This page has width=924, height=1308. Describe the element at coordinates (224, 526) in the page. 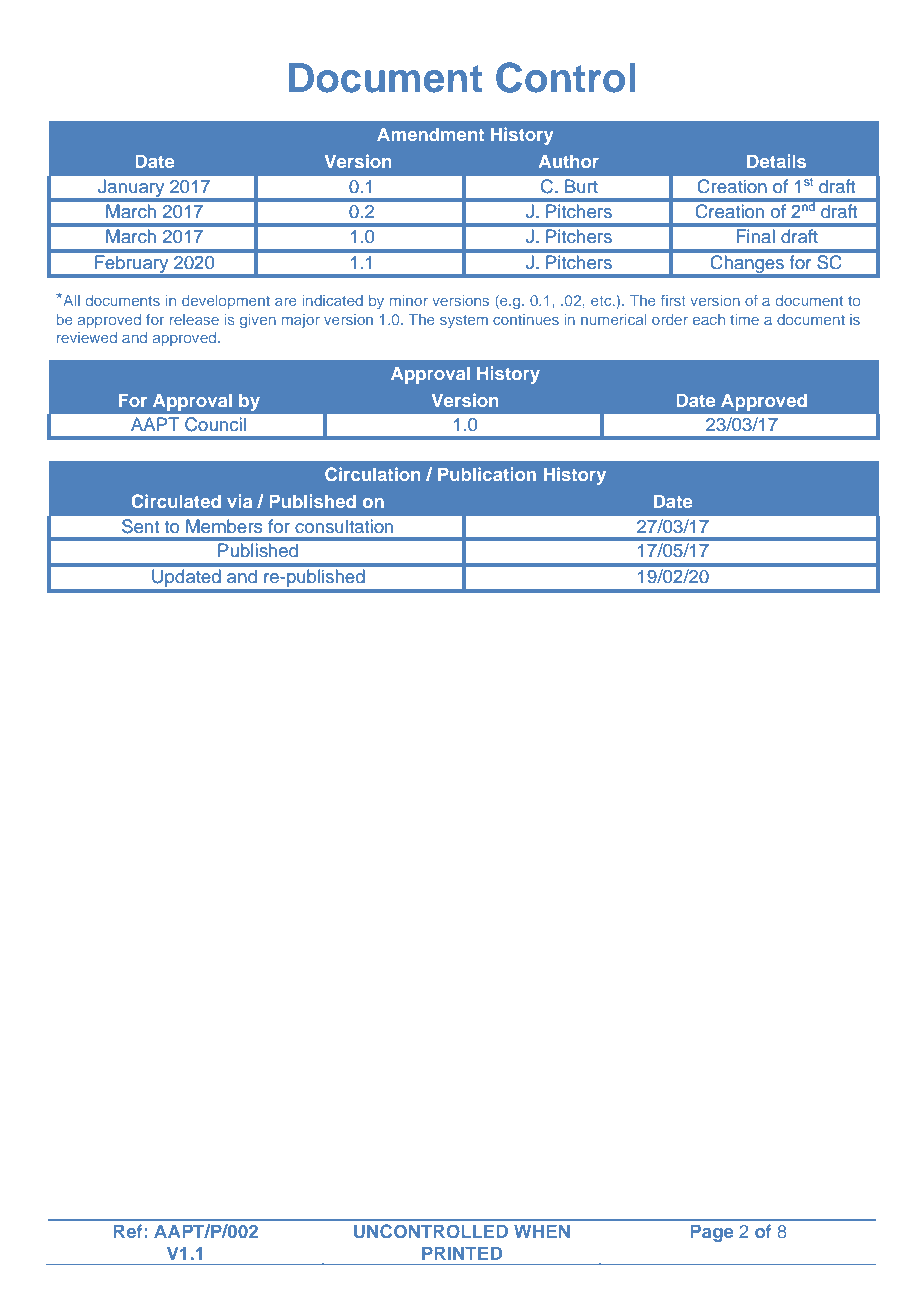

I see `Members` at that location.
